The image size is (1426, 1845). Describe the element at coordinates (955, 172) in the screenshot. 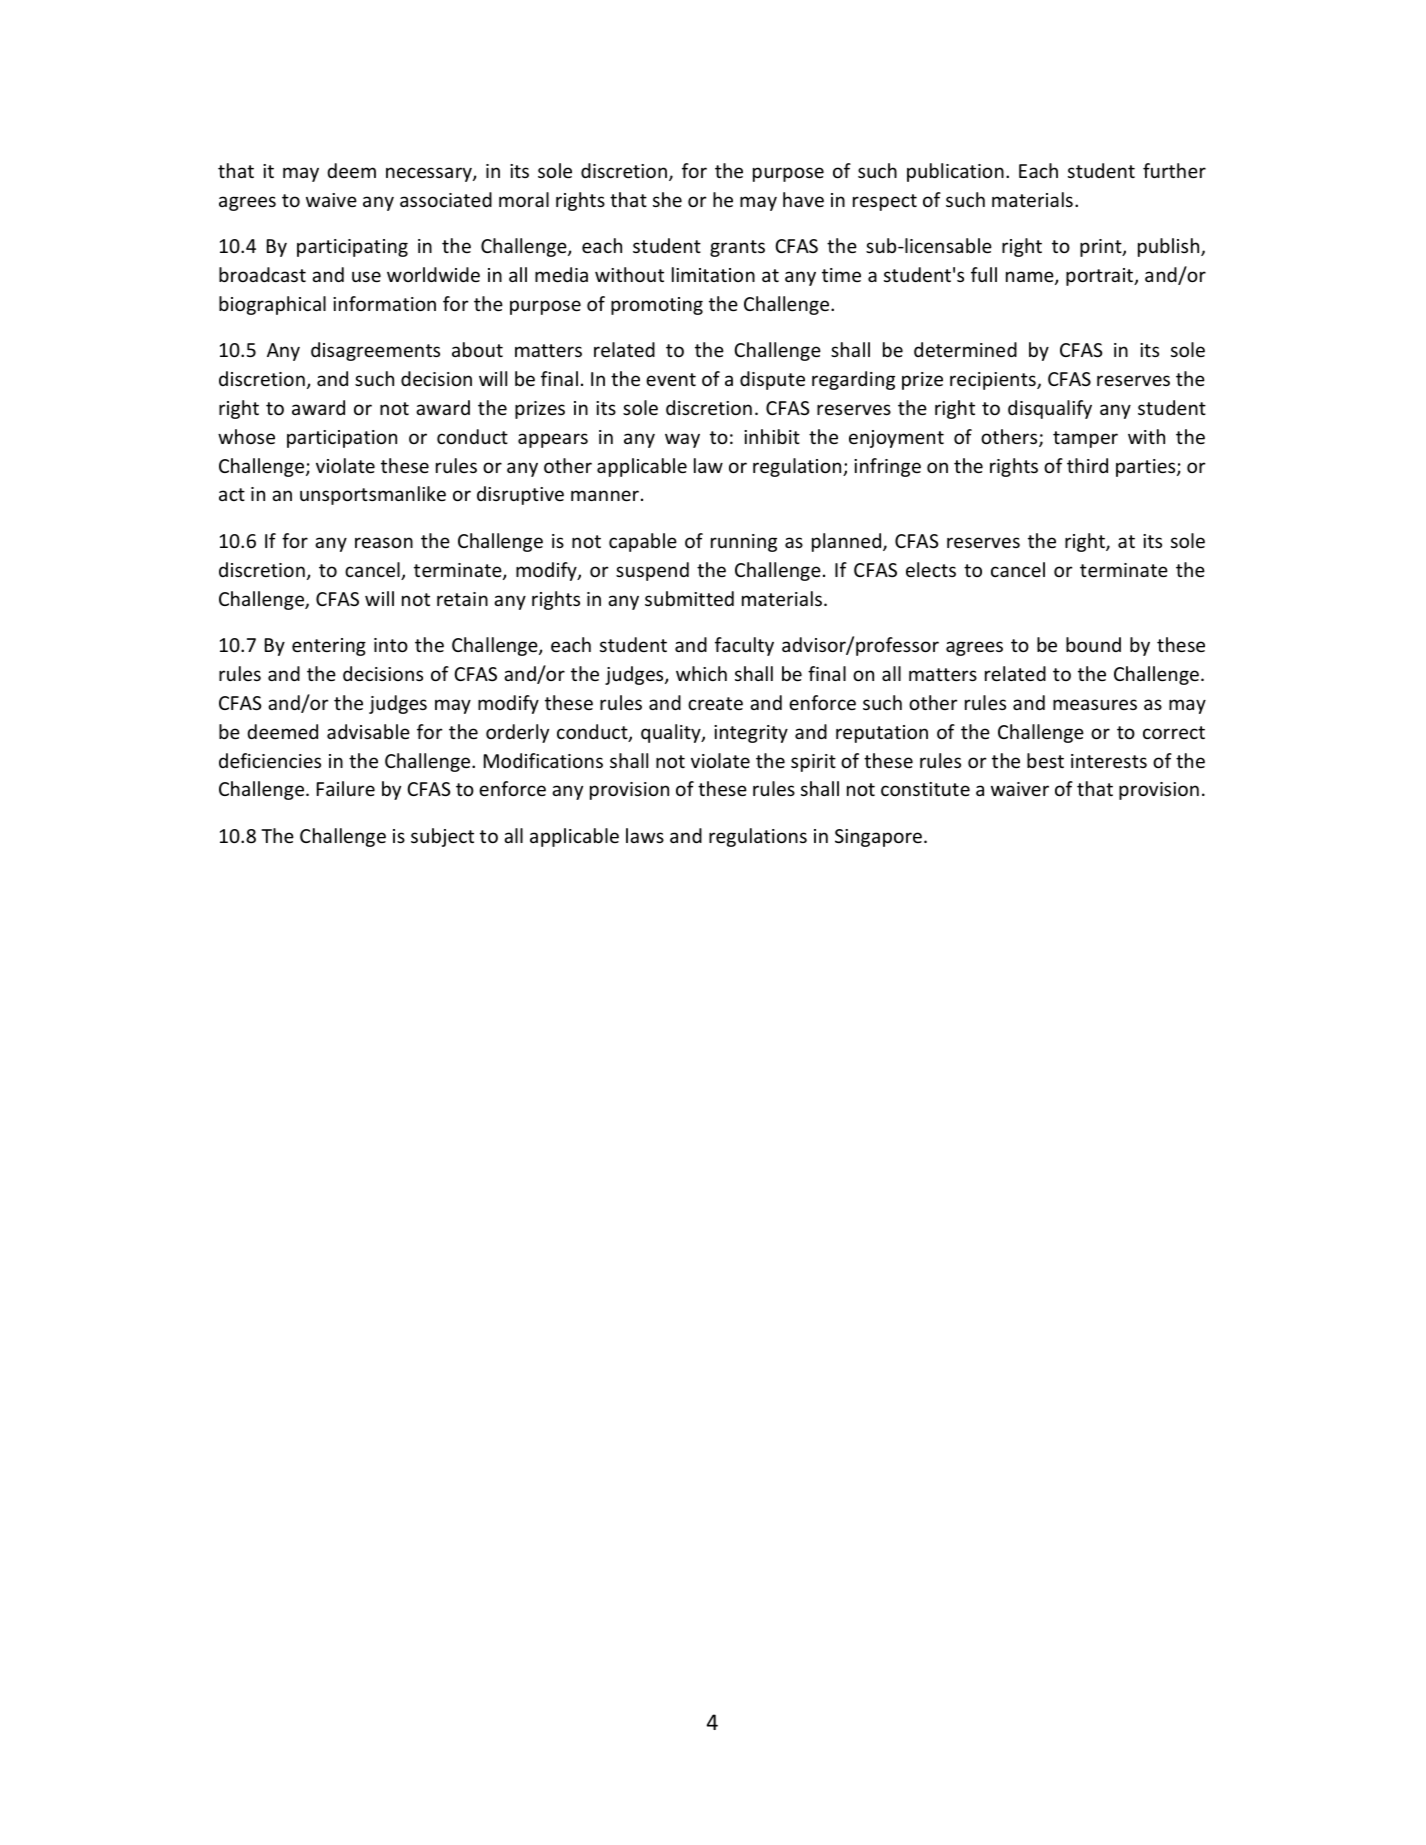

I see `publication` at that location.
